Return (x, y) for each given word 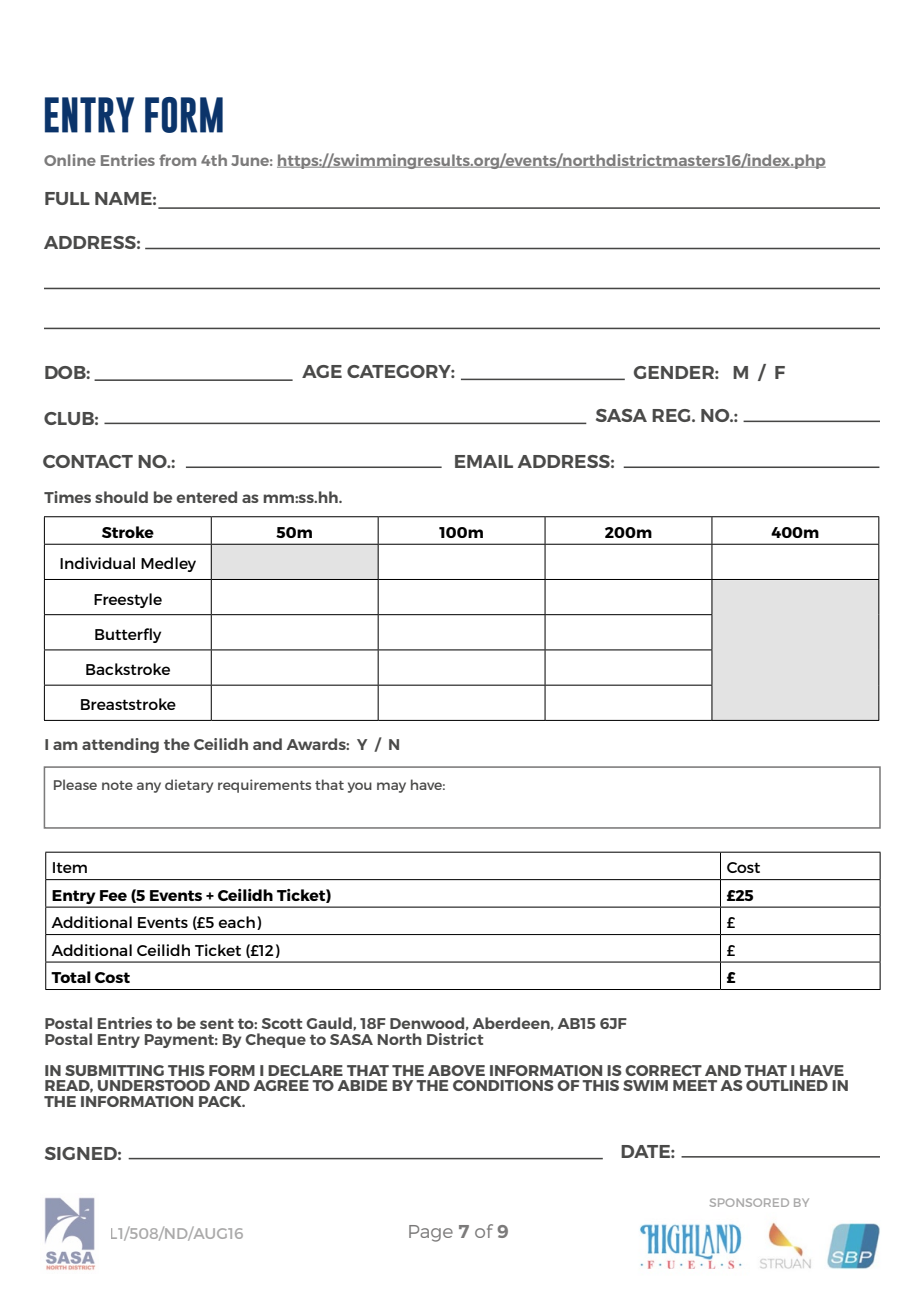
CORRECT (663, 1070)
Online (70, 160)
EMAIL (484, 461)
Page (431, 1233)
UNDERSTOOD (154, 1085)
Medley (168, 564)
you (360, 787)
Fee (113, 895)
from (177, 160)
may (391, 787)
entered (206, 497)
